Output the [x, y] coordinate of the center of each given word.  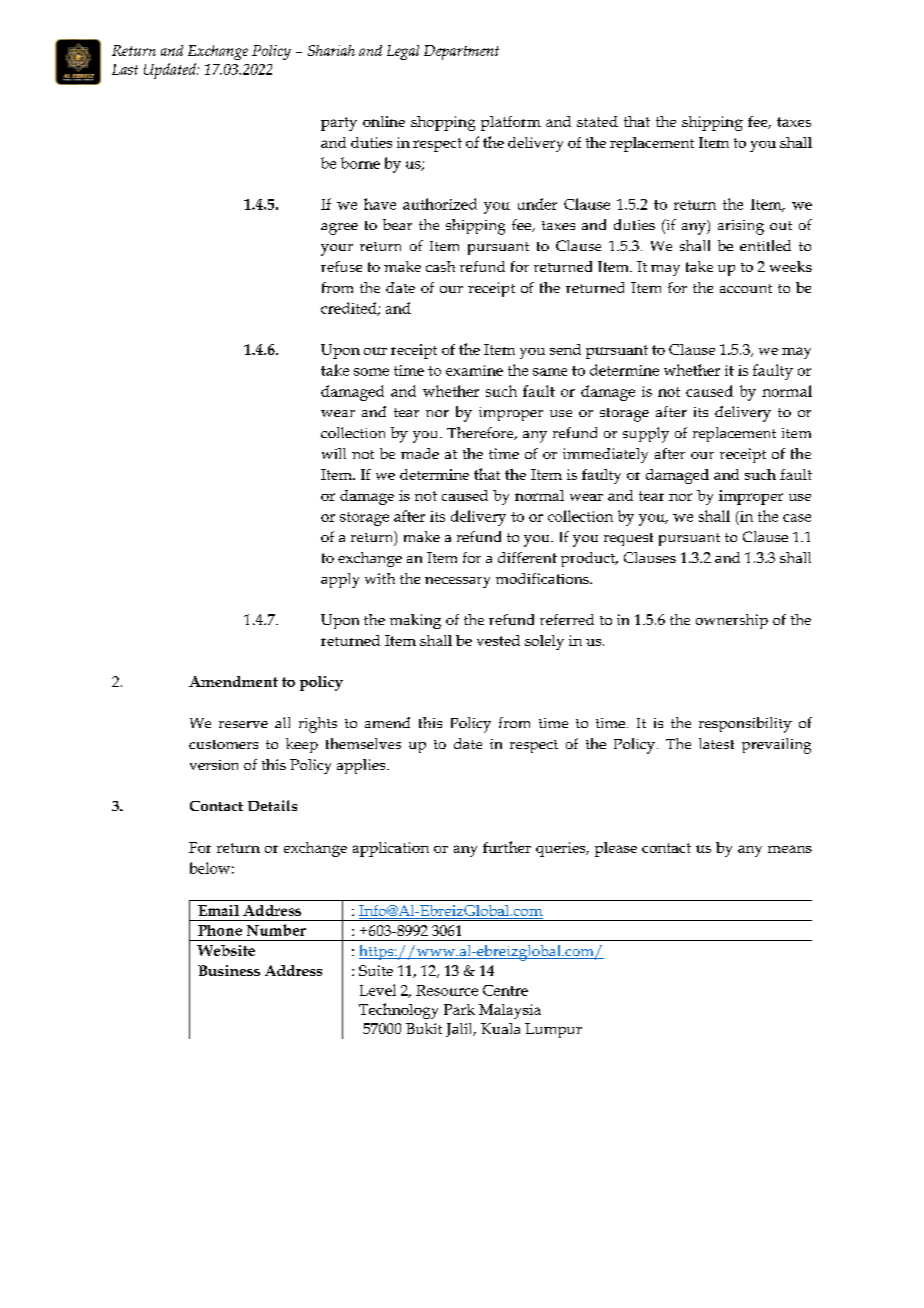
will [334, 453]
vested [498, 640]
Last [125, 69]
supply [646, 435]
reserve [243, 724]
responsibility [745, 725]
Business [229, 970]
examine [474, 370]
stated [597, 121]
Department [461, 52]
